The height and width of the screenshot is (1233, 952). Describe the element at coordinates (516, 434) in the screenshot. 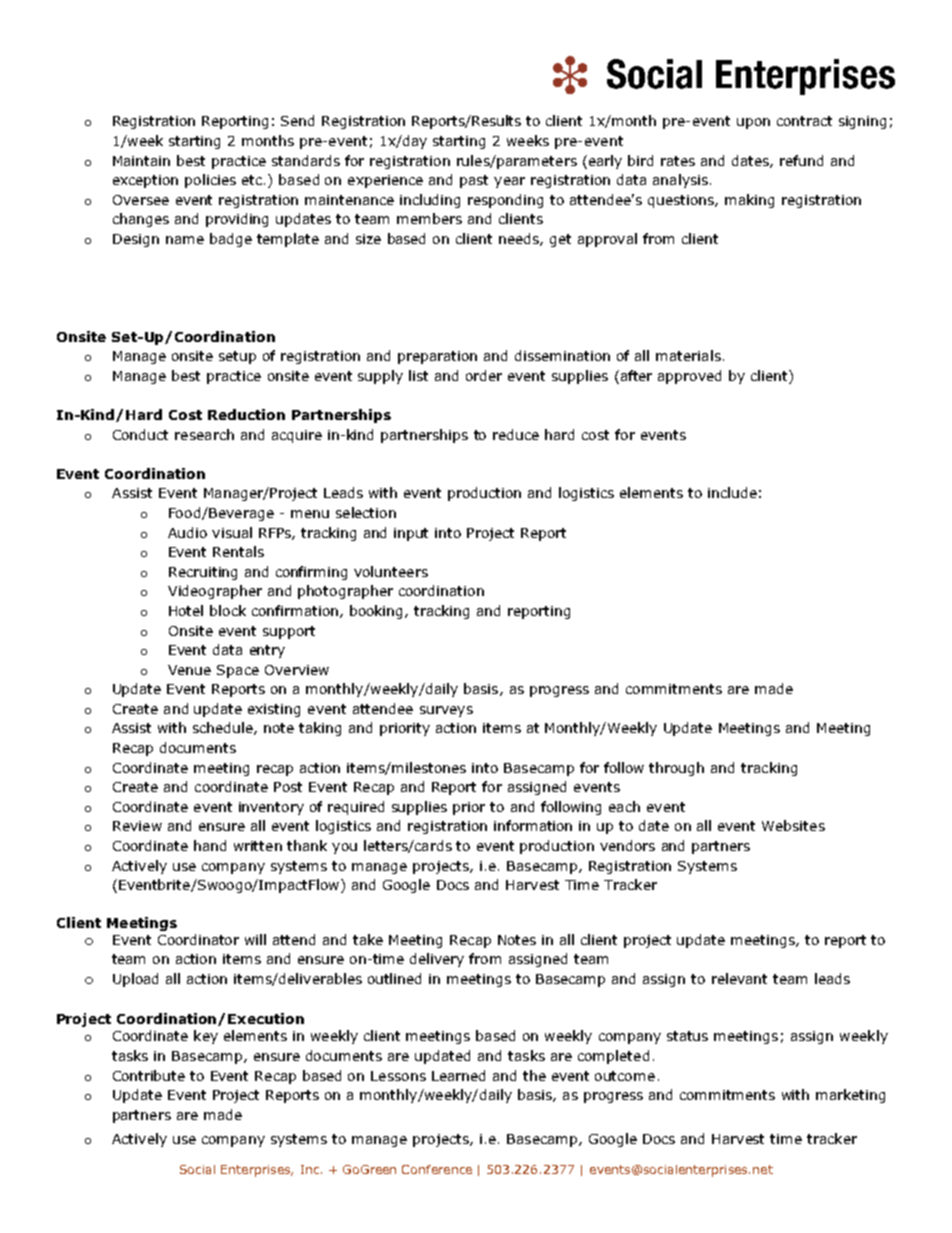

I see `reduce` at that location.
